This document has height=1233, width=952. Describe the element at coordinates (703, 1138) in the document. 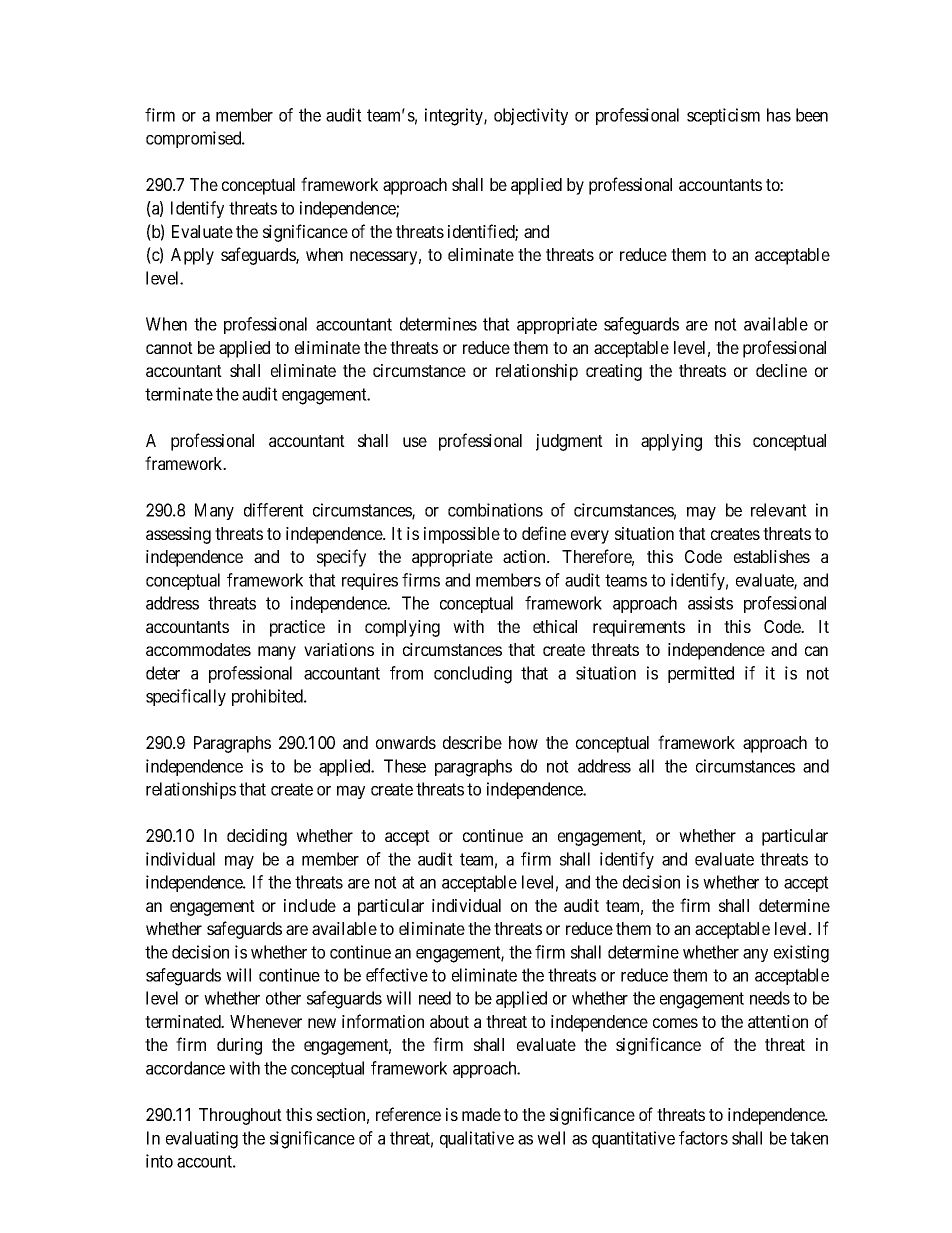

I see `factors` at that location.
